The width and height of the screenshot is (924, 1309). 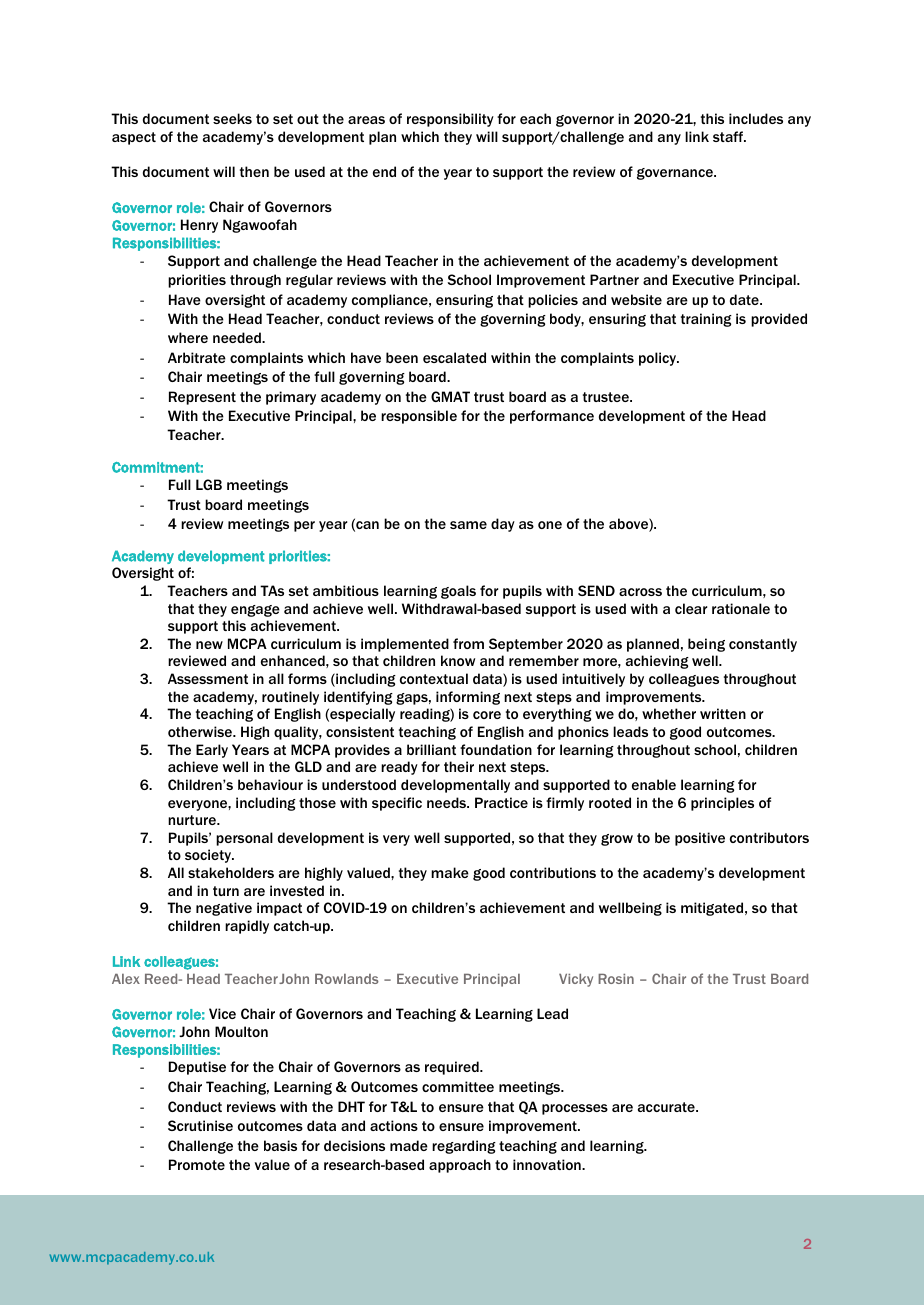 I want to click on staff, so click(x=729, y=136).
